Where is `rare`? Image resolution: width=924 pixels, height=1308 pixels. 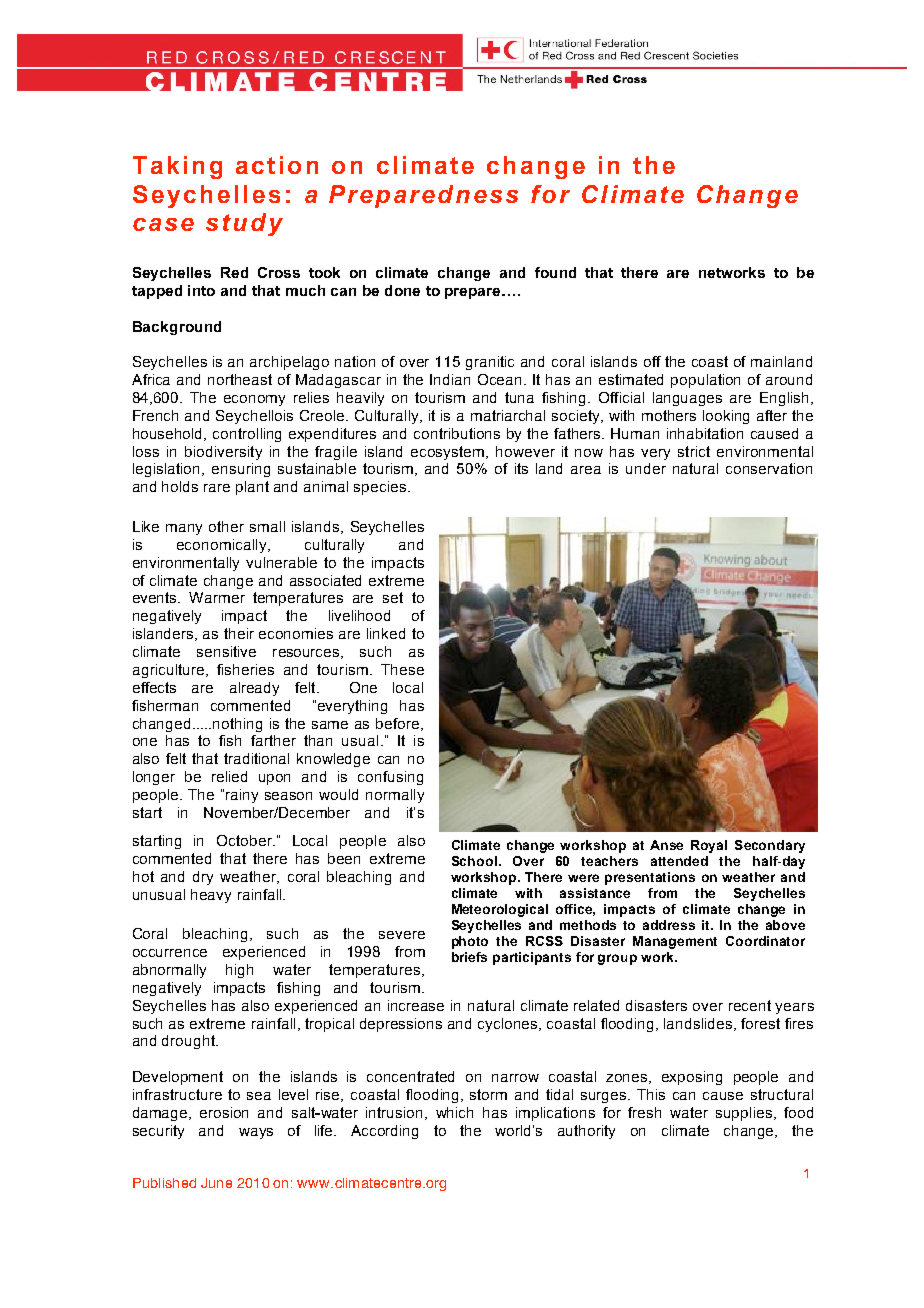 rare is located at coordinates (217, 488).
